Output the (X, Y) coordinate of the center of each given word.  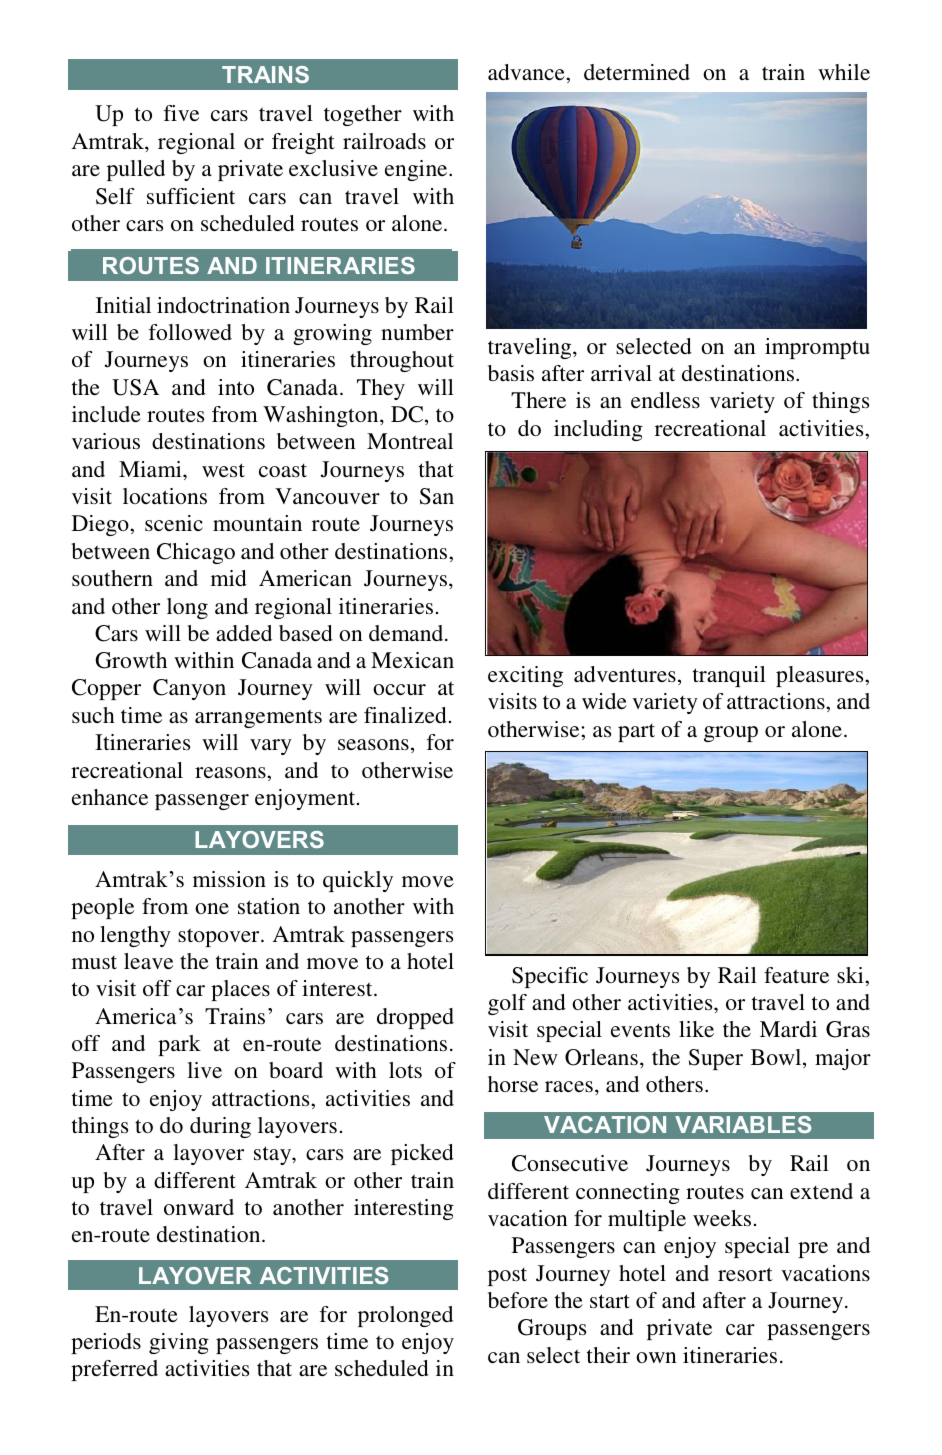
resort (745, 1274)
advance (527, 72)
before (518, 1300)
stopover (220, 937)
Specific (550, 977)
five (181, 113)
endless (665, 400)
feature (796, 975)
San (437, 496)
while (844, 72)
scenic (174, 523)
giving (179, 1343)
